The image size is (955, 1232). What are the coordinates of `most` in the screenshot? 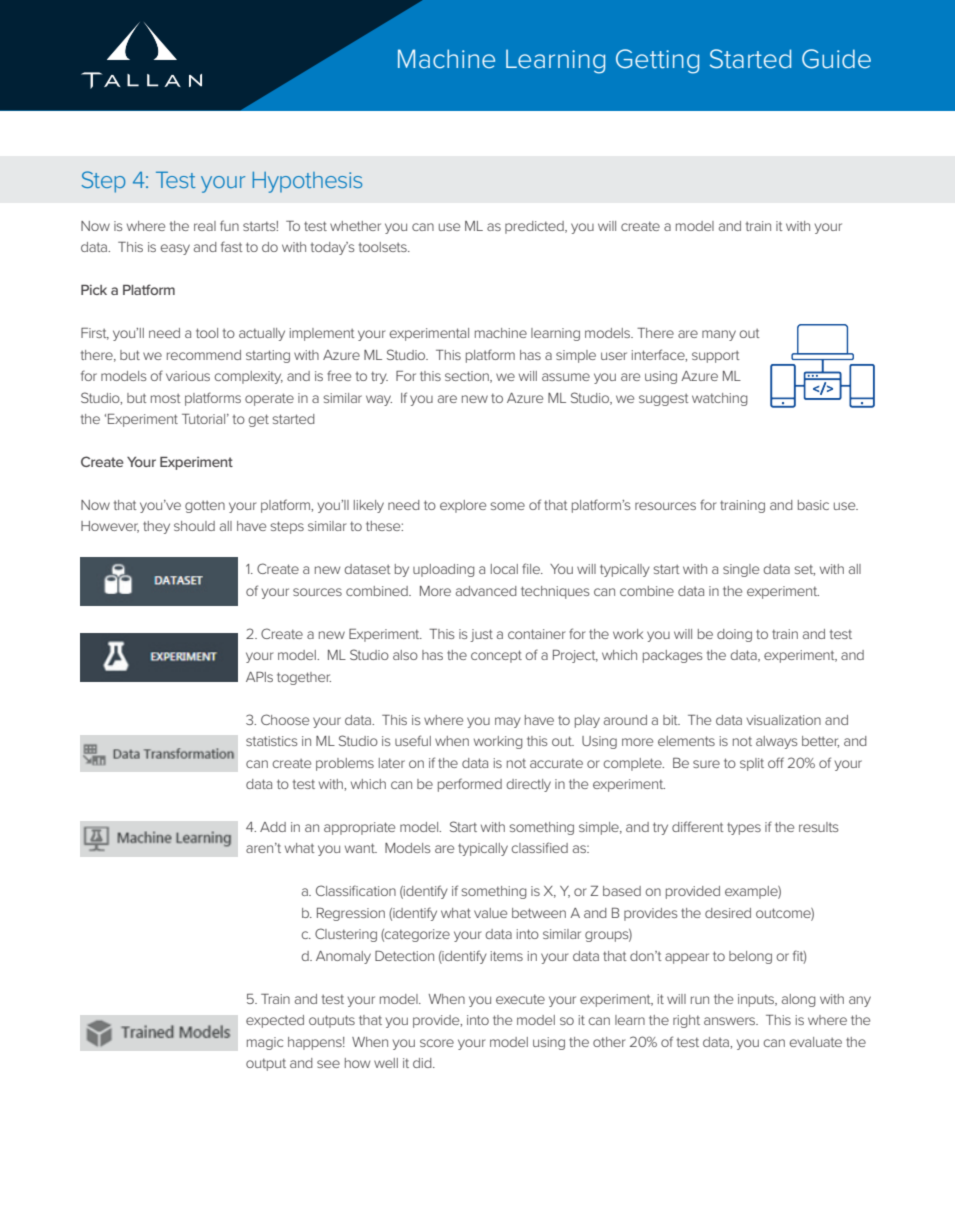 It's located at (166, 398).
